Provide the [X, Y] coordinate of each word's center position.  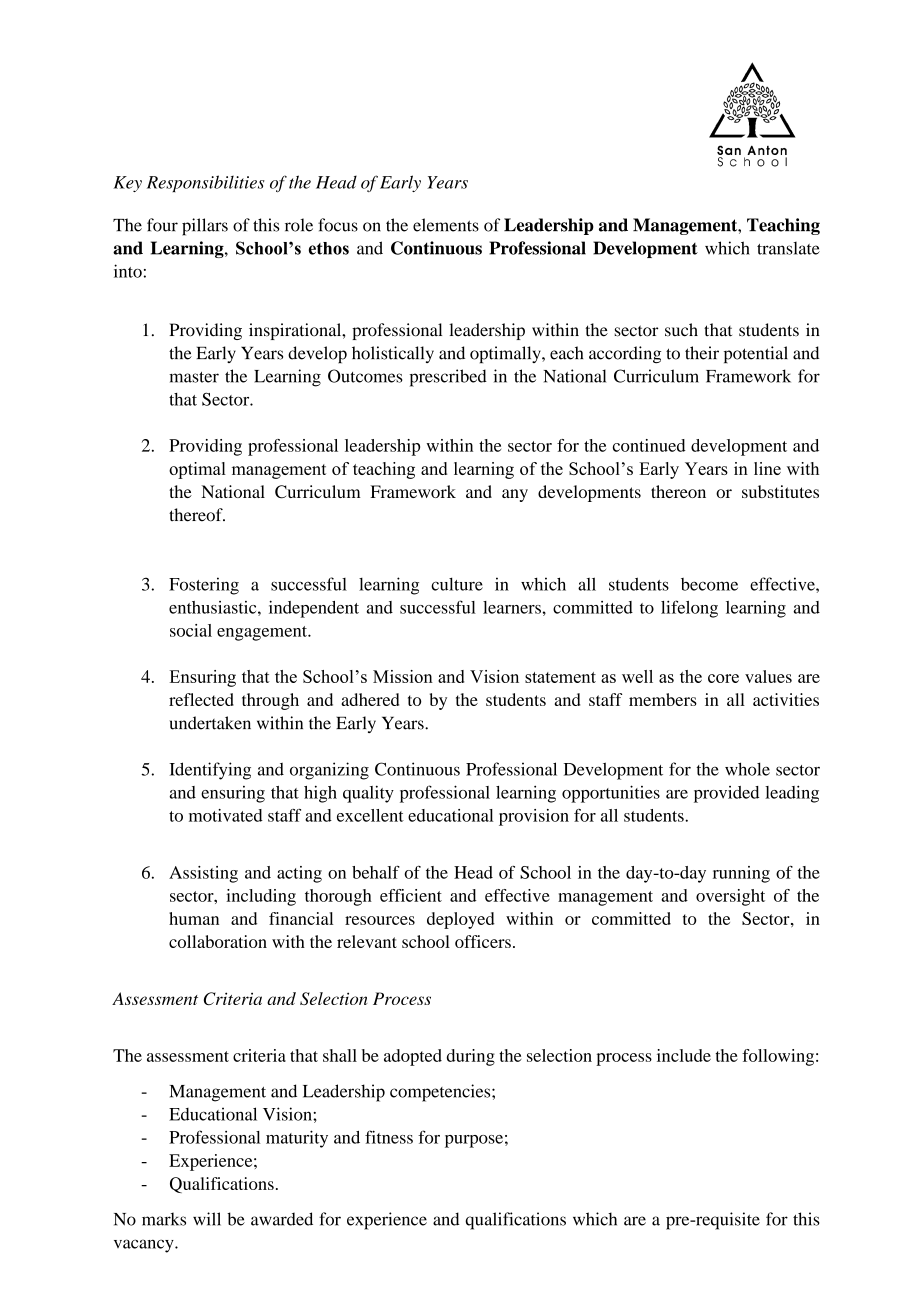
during [471, 1057]
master [194, 377]
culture [457, 584]
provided [726, 794]
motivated [226, 815]
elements [446, 225]
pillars [205, 227]
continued [649, 445]
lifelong [689, 609]
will [207, 1219]
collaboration [218, 941]
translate [788, 248]
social [191, 630]
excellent [370, 815]
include [684, 1055]
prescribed [448, 378]
